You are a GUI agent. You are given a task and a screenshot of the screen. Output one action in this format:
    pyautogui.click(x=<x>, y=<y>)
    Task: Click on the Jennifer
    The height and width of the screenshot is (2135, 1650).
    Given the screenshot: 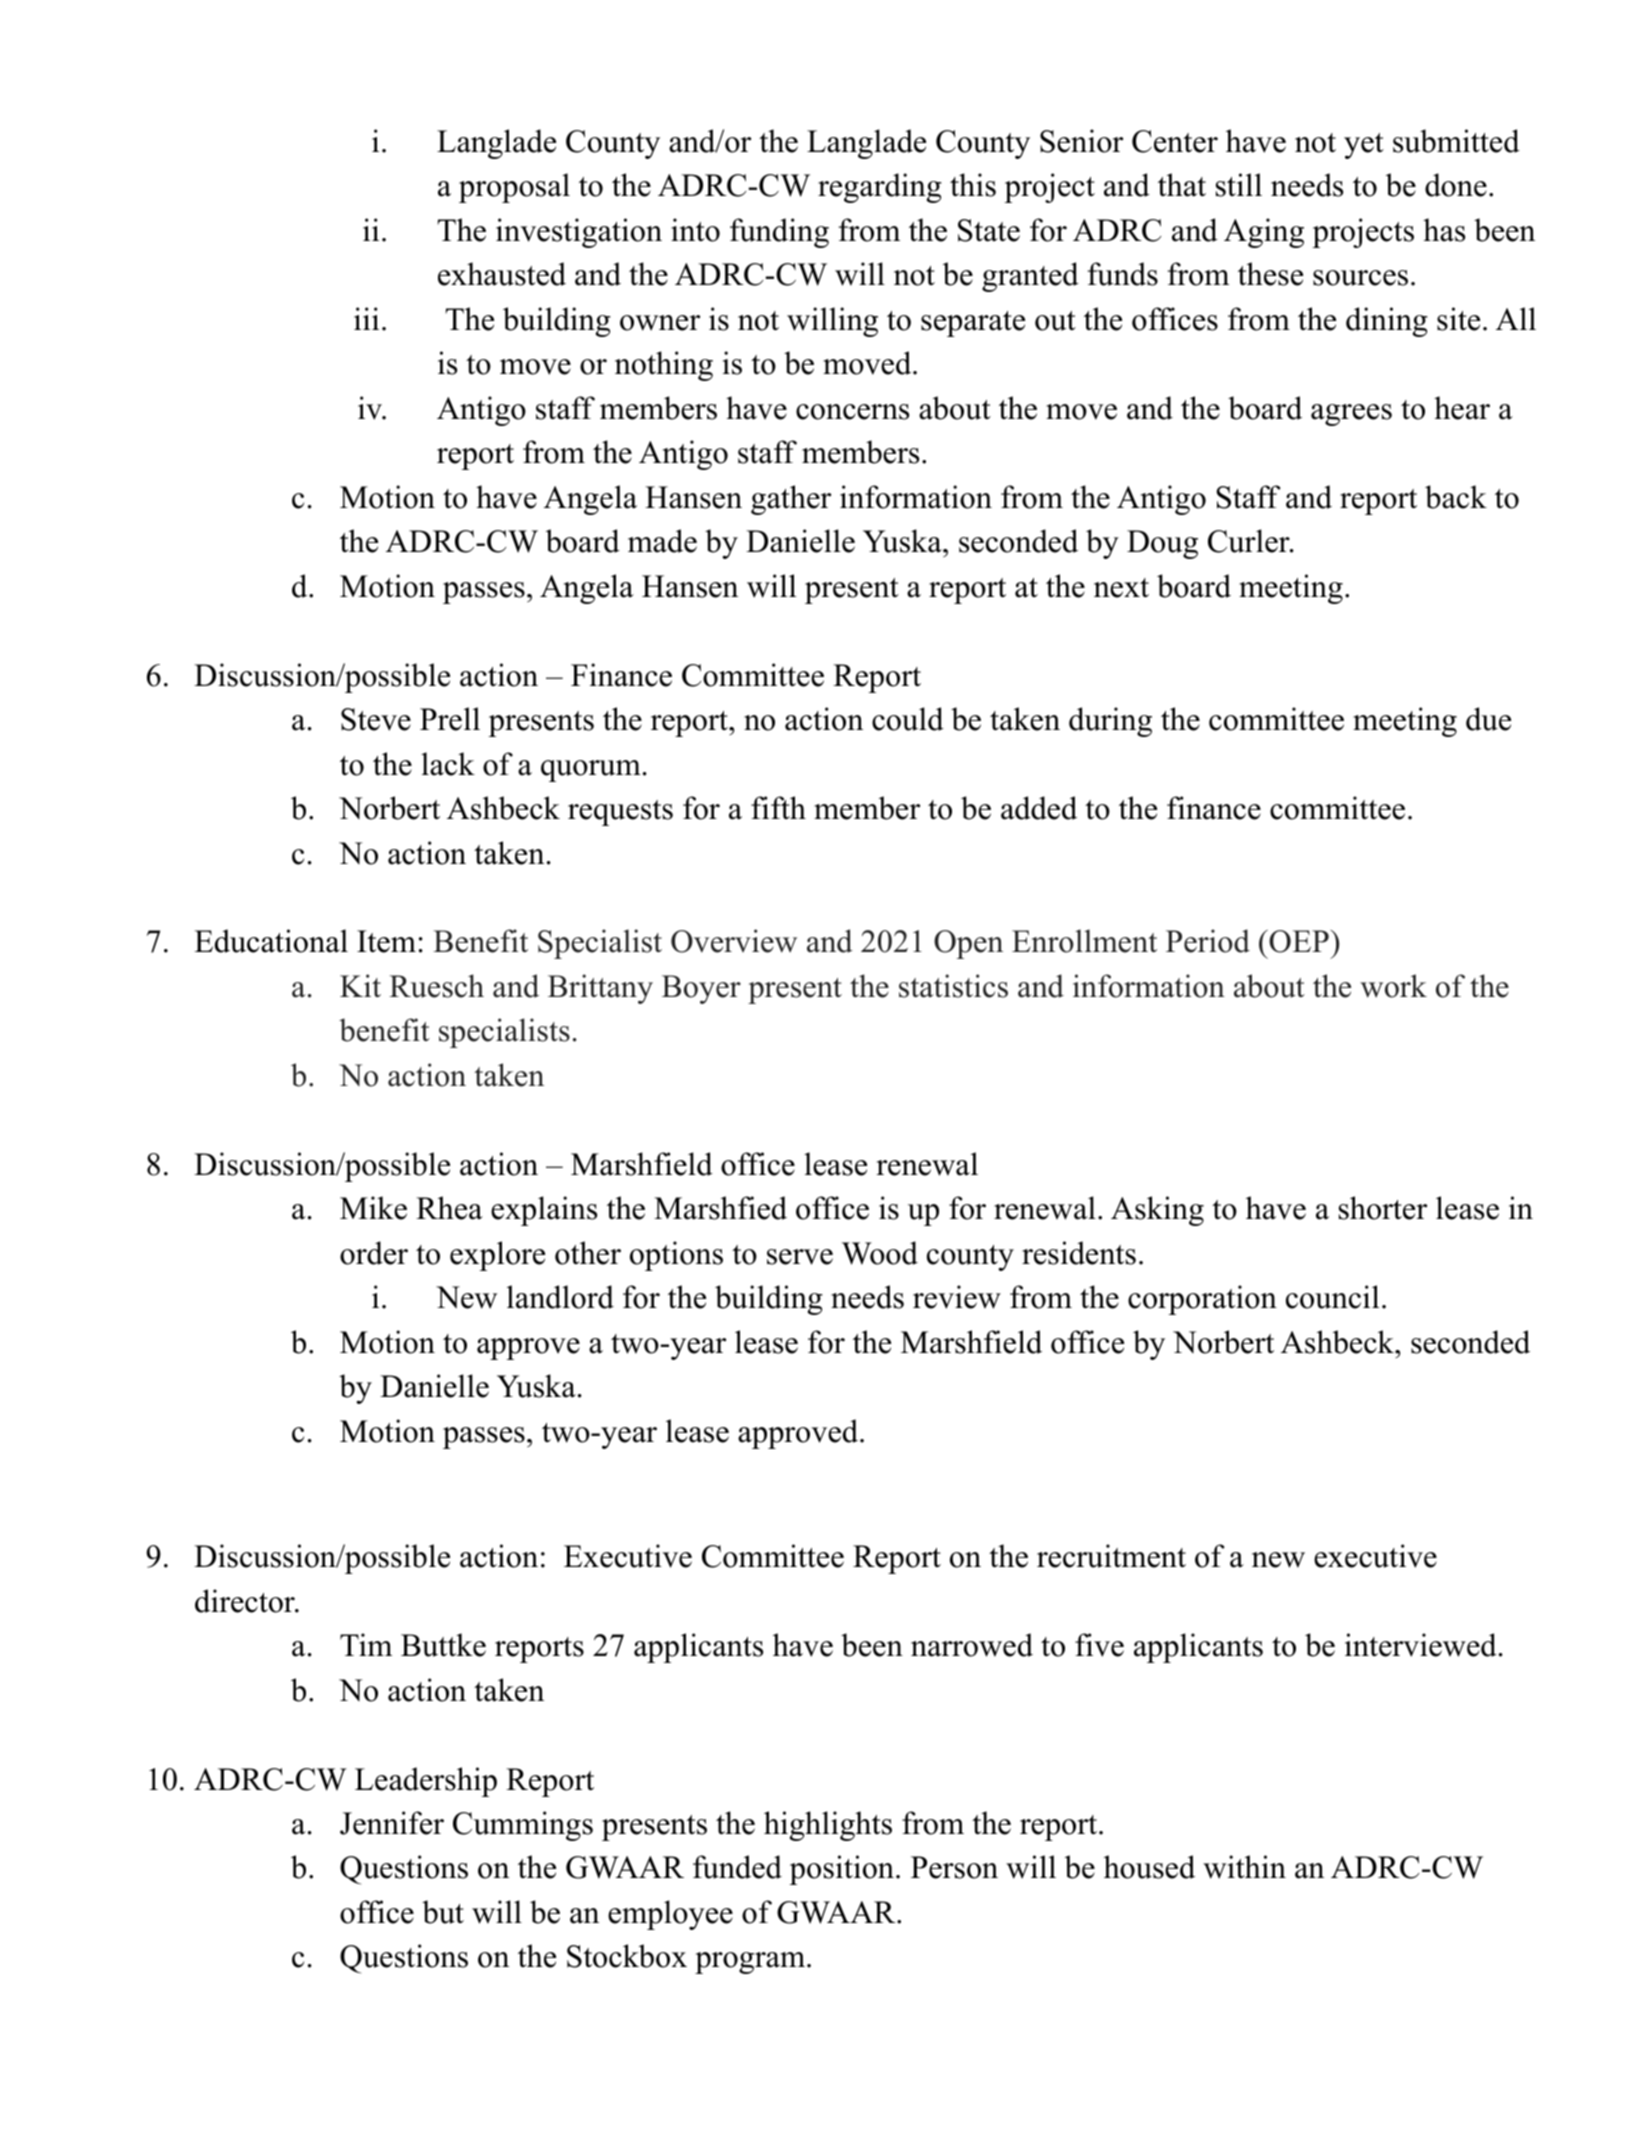 What is the action you would take?
    pyautogui.click(x=392, y=1823)
